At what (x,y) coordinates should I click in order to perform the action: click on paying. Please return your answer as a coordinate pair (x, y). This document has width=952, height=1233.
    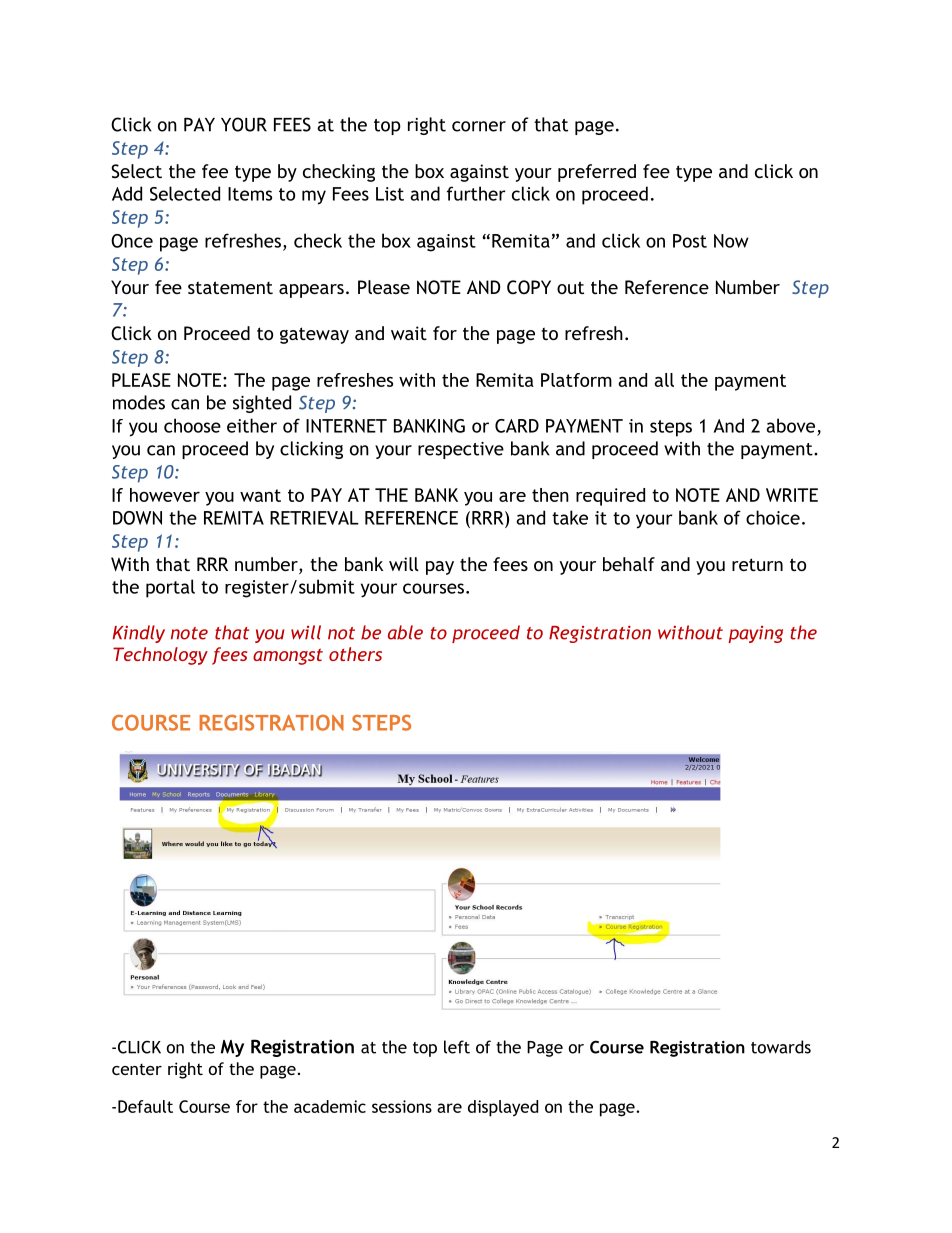
    Looking at the image, I should click on (755, 634).
